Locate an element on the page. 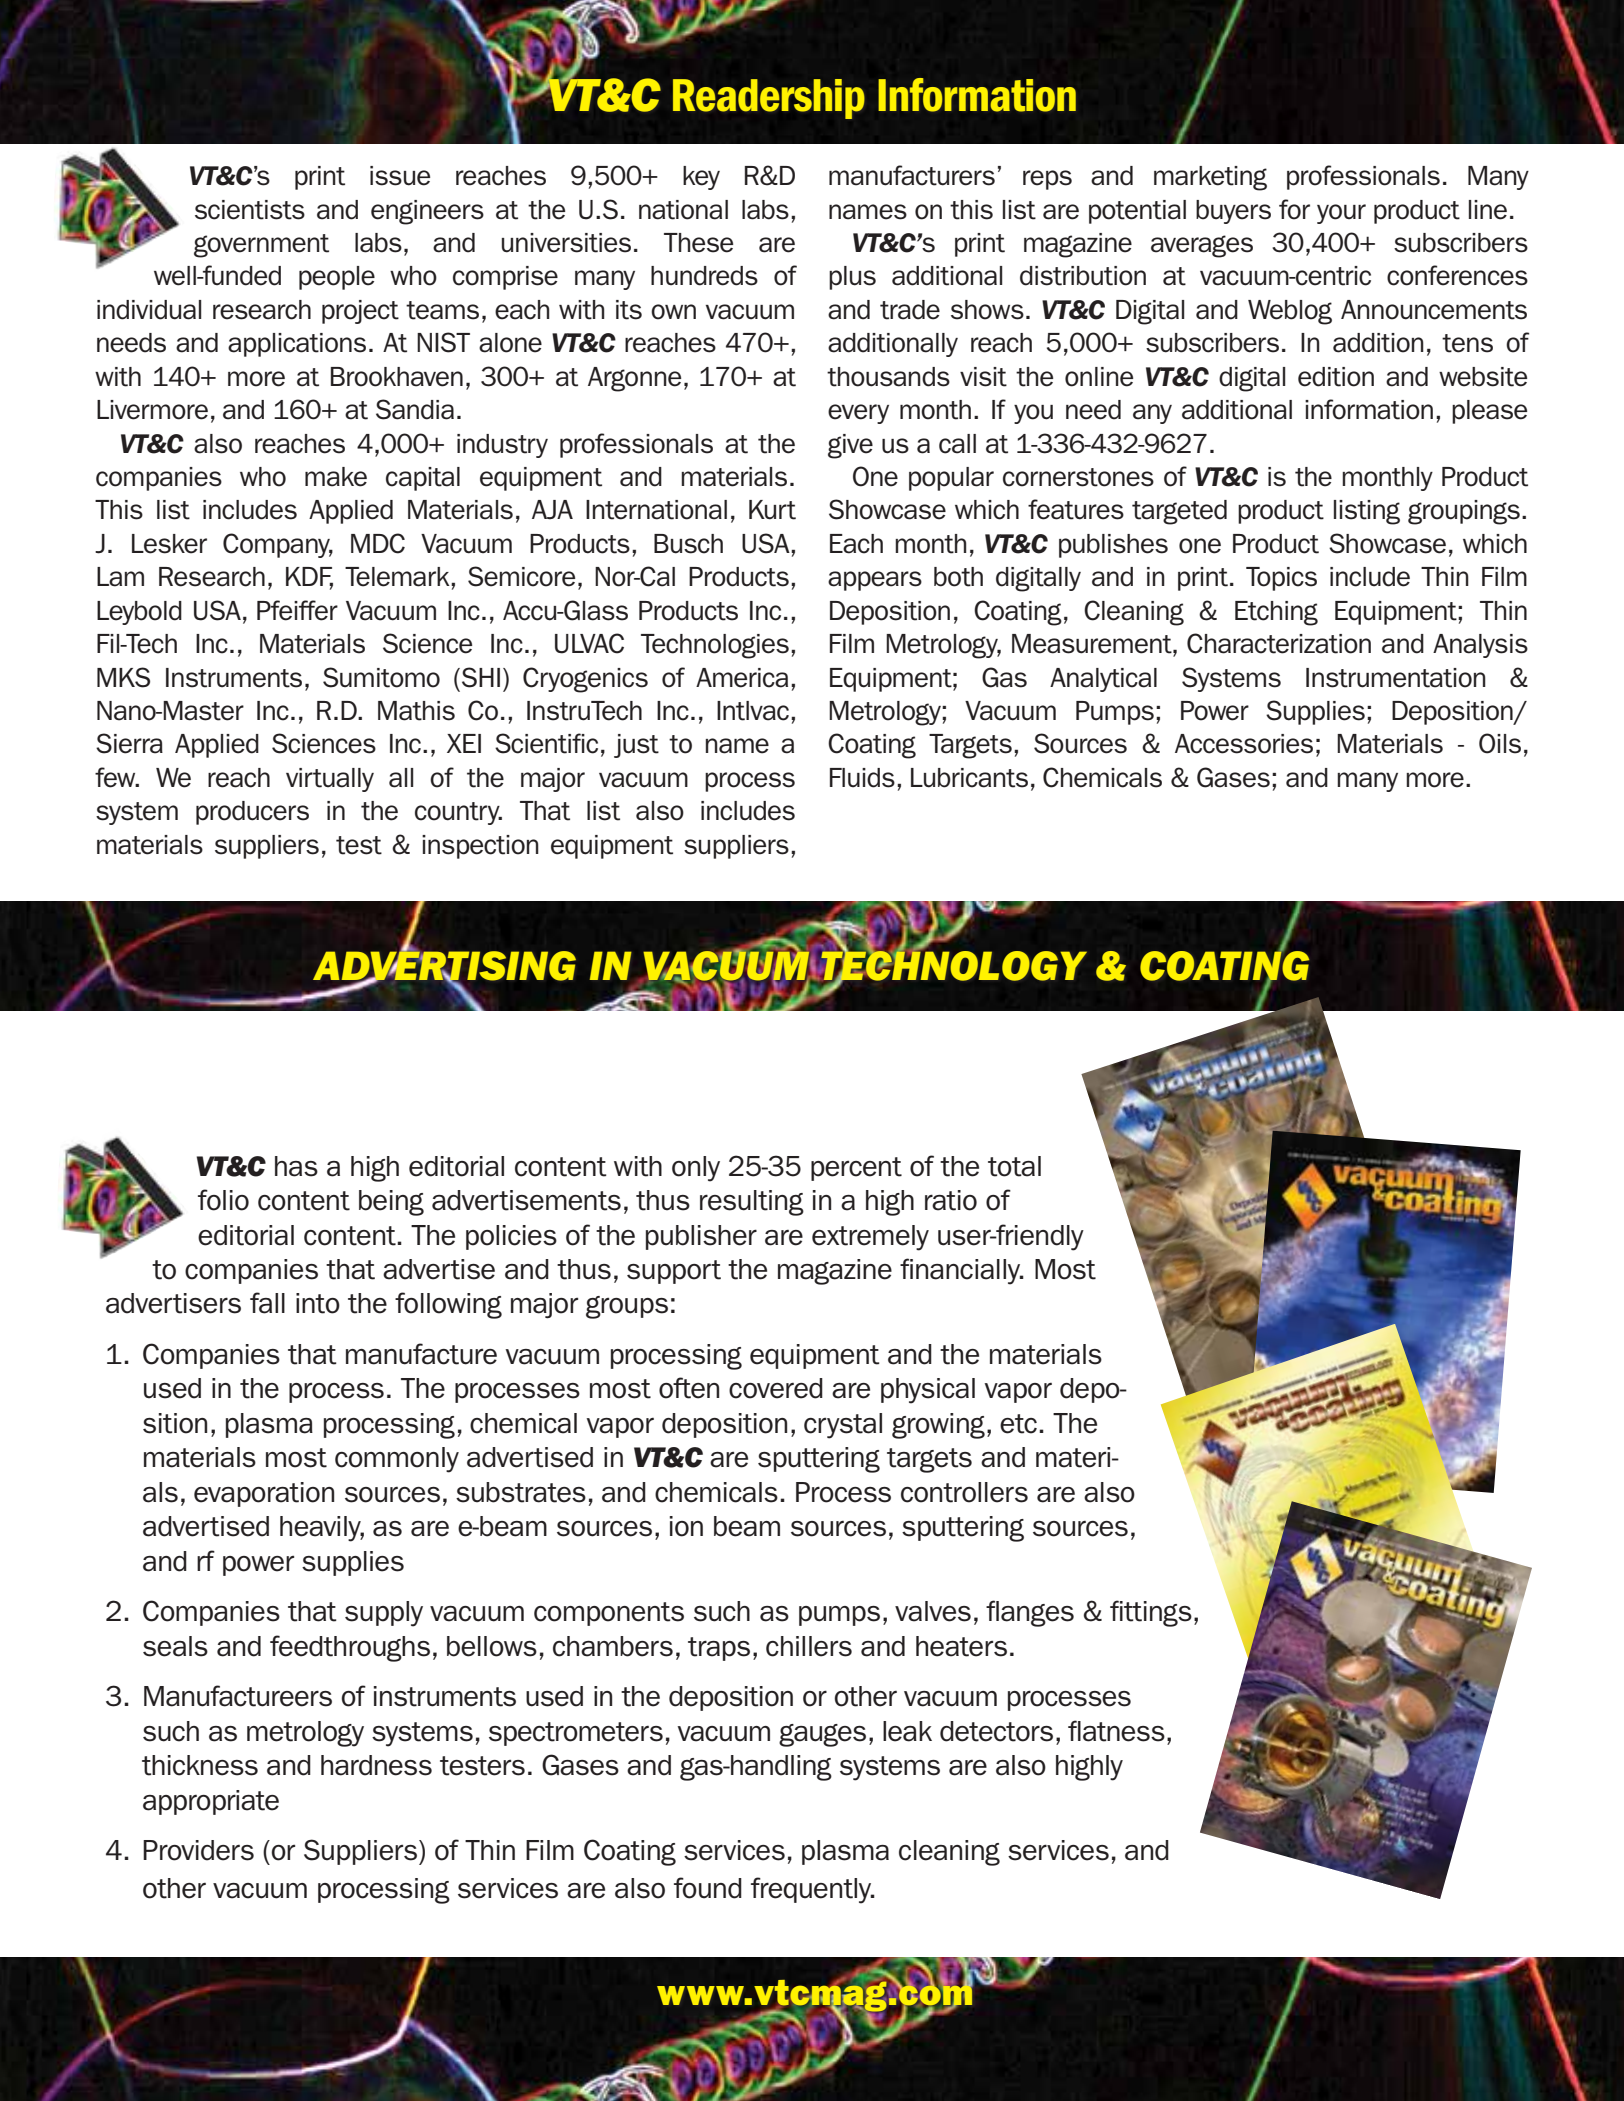  Readership is located at coordinates (769, 99).
